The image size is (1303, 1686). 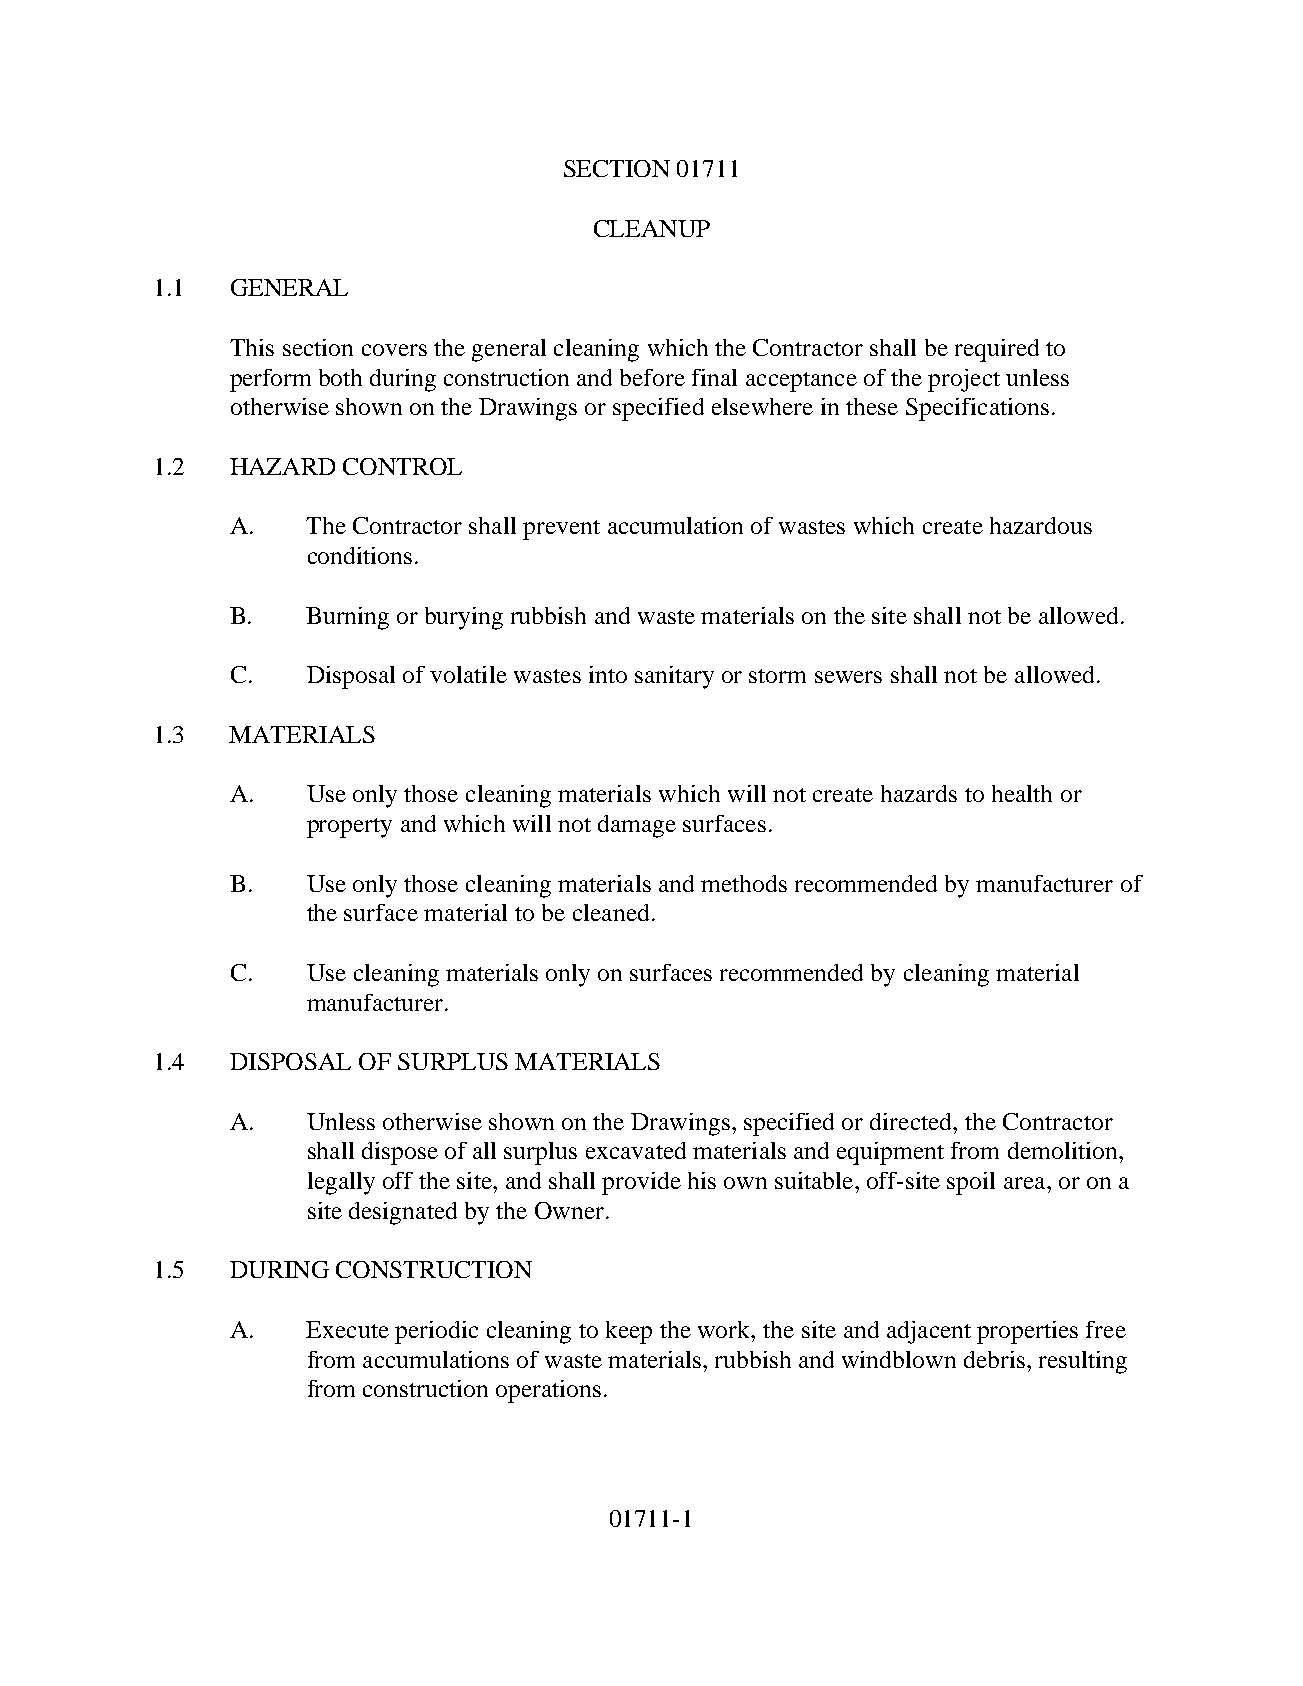 What do you see at coordinates (394, 350) in the screenshot?
I see `covers` at bounding box center [394, 350].
